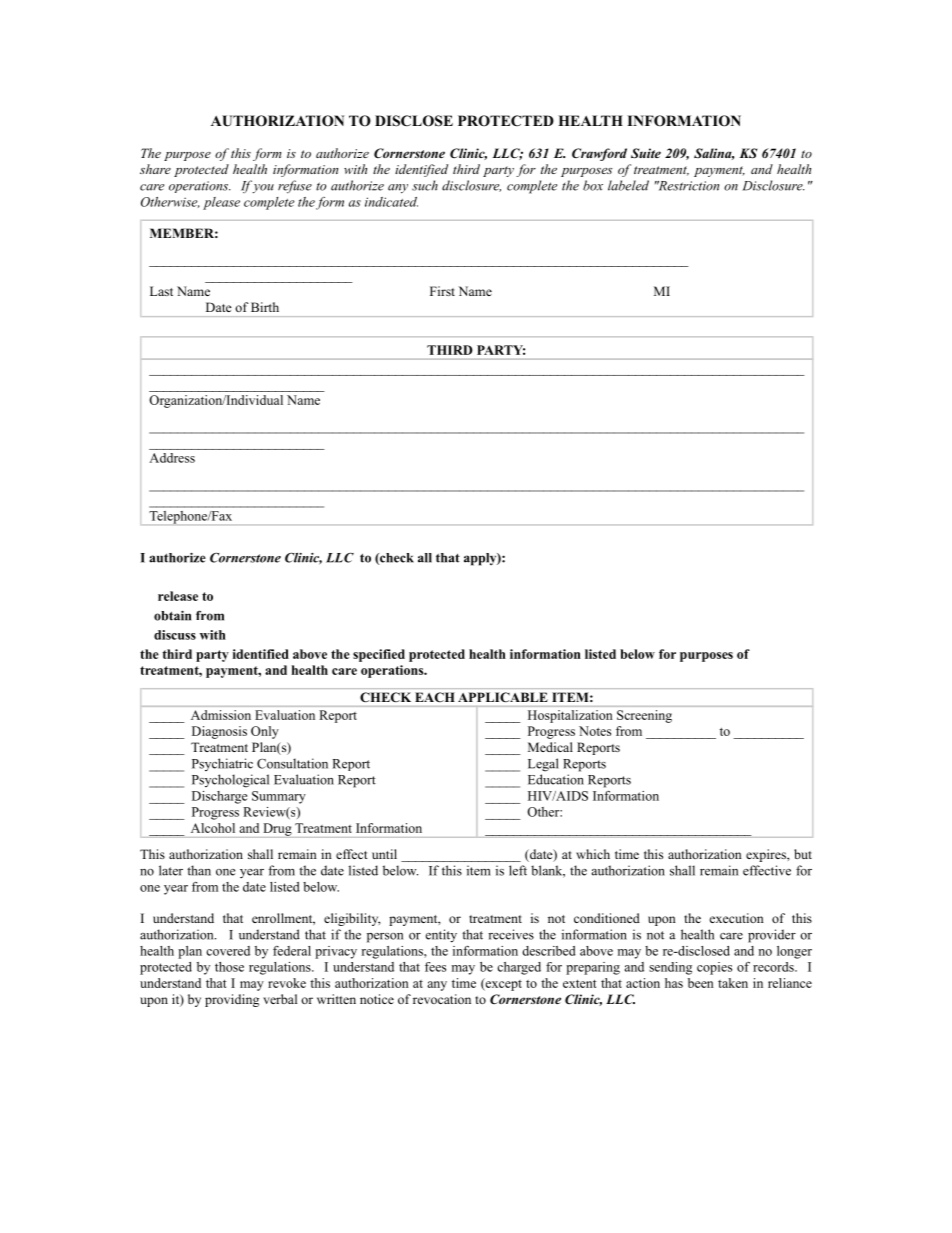 The height and width of the screenshot is (1233, 952). Describe the element at coordinates (442, 291) in the screenshot. I see `First` at that location.
